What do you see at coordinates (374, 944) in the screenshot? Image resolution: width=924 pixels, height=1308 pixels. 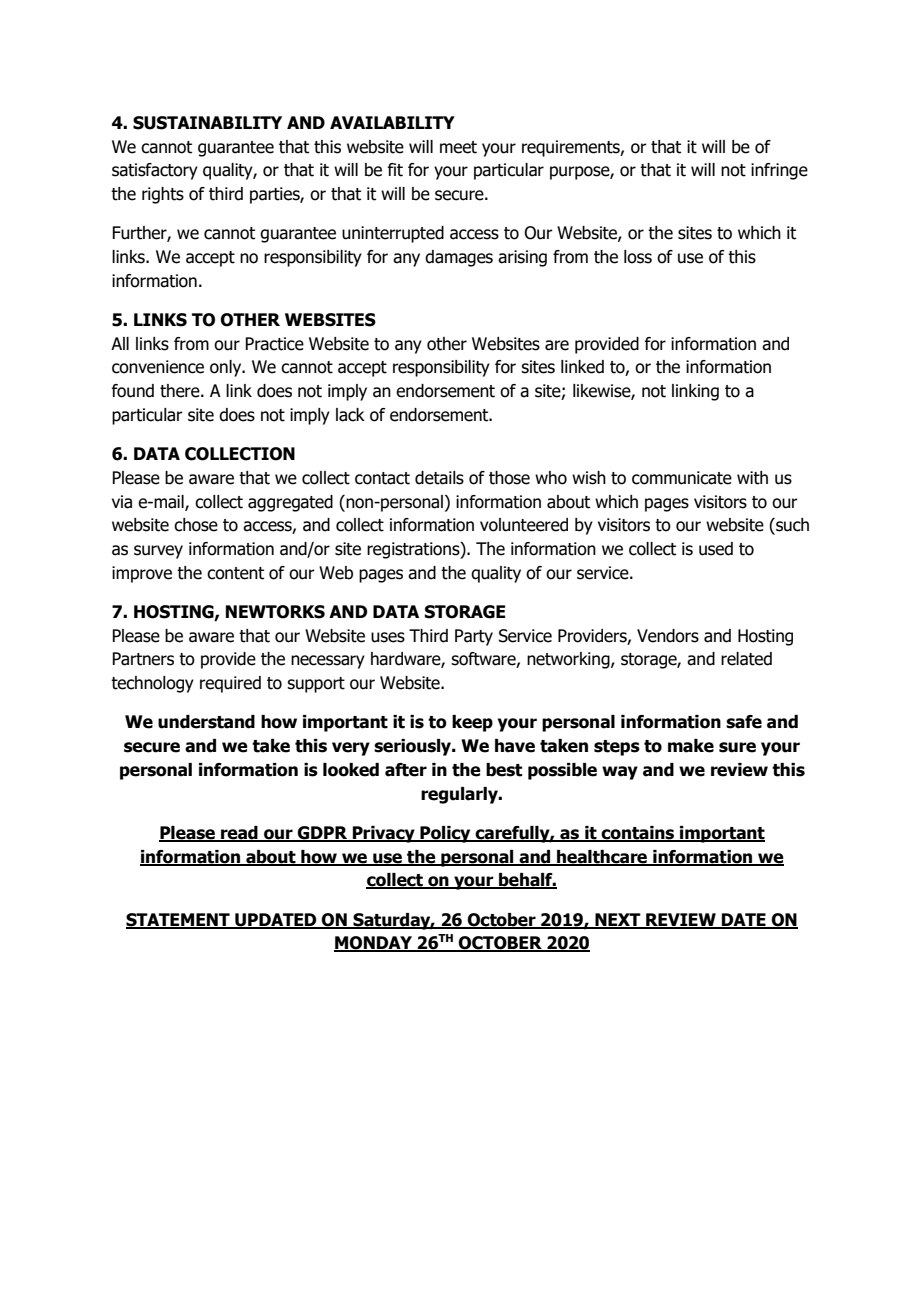 I see `MONDAY` at bounding box center [374, 944].
